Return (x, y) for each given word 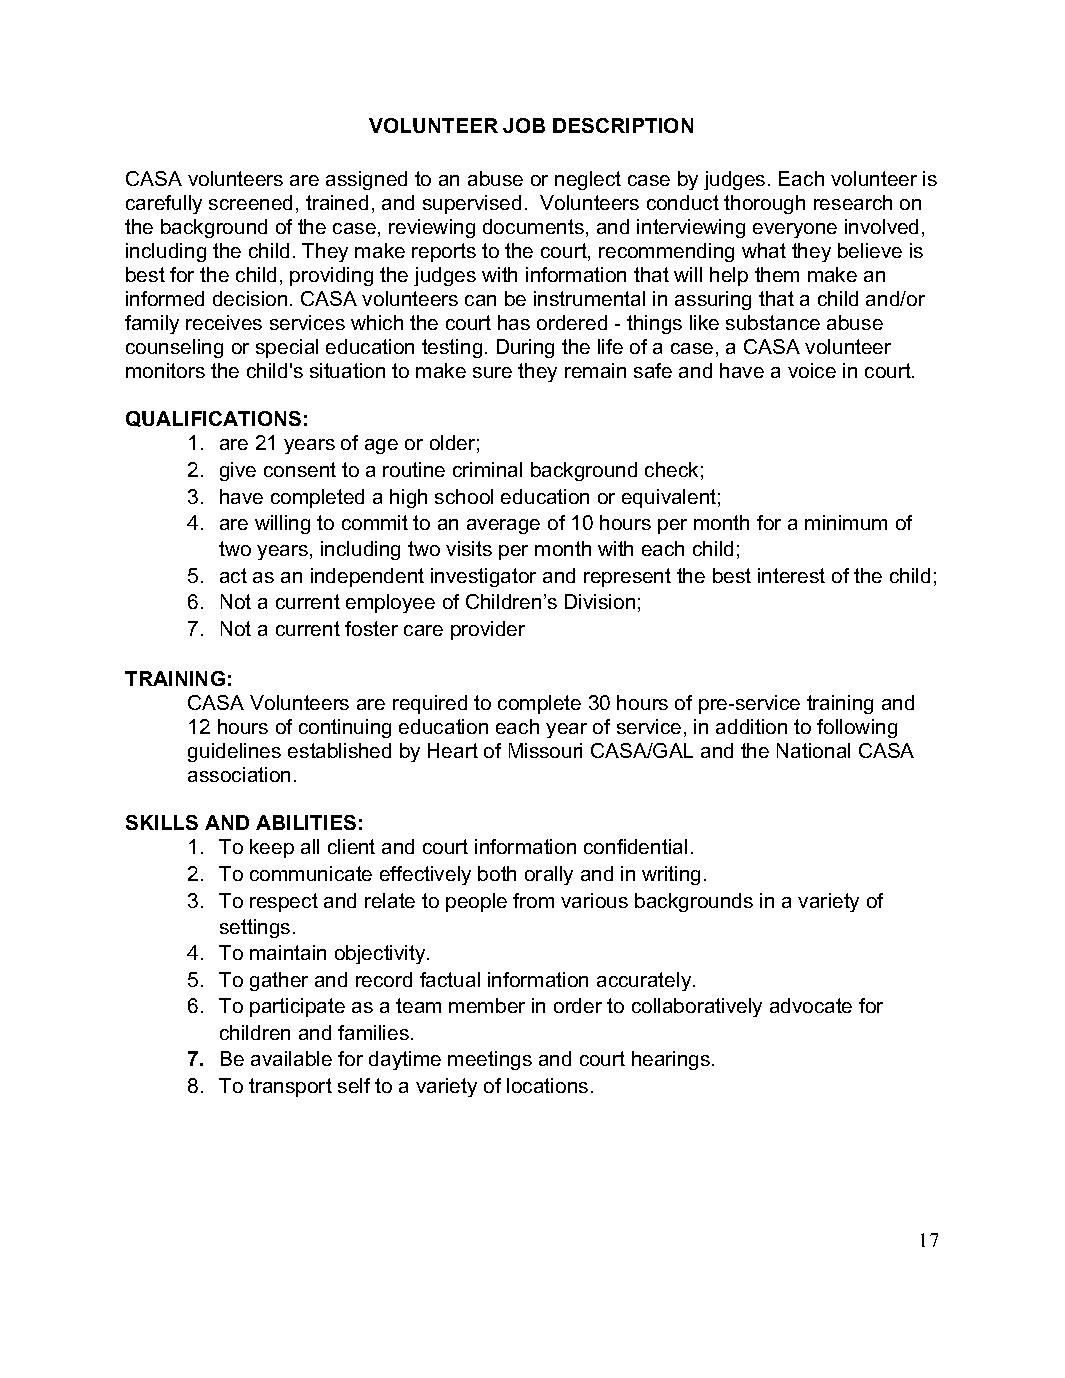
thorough (764, 204)
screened (250, 202)
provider (488, 630)
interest (791, 575)
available (291, 1058)
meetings (490, 1060)
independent (367, 577)
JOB (524, 125)
